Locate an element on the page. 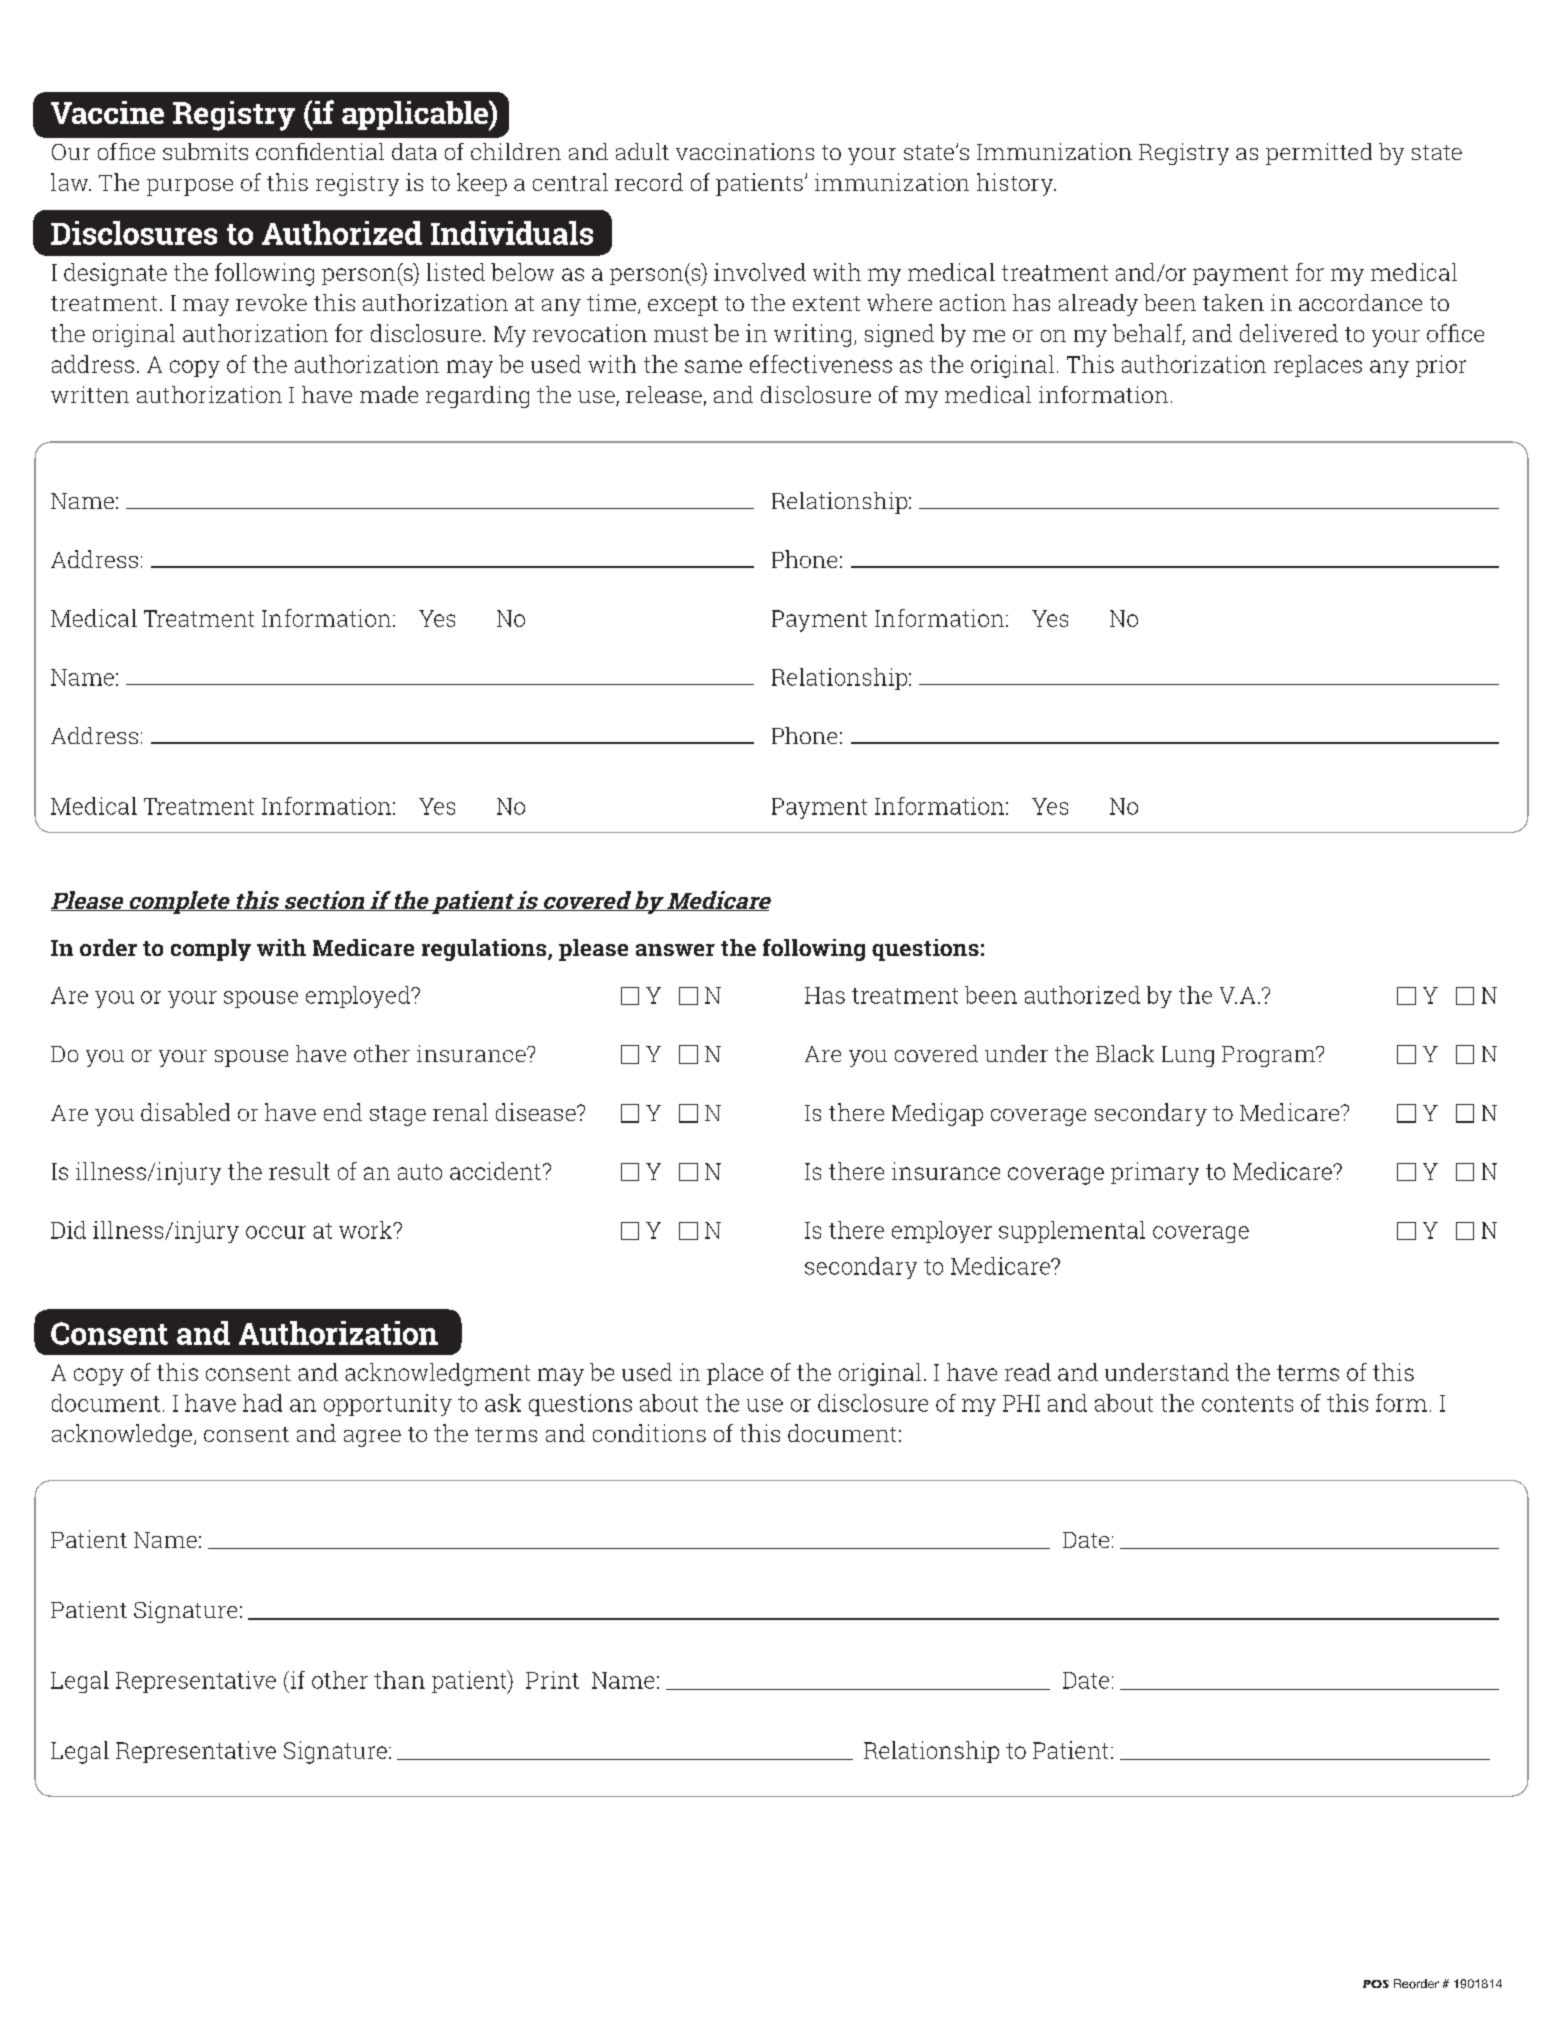  submits is located at coordinates (205, 151).
